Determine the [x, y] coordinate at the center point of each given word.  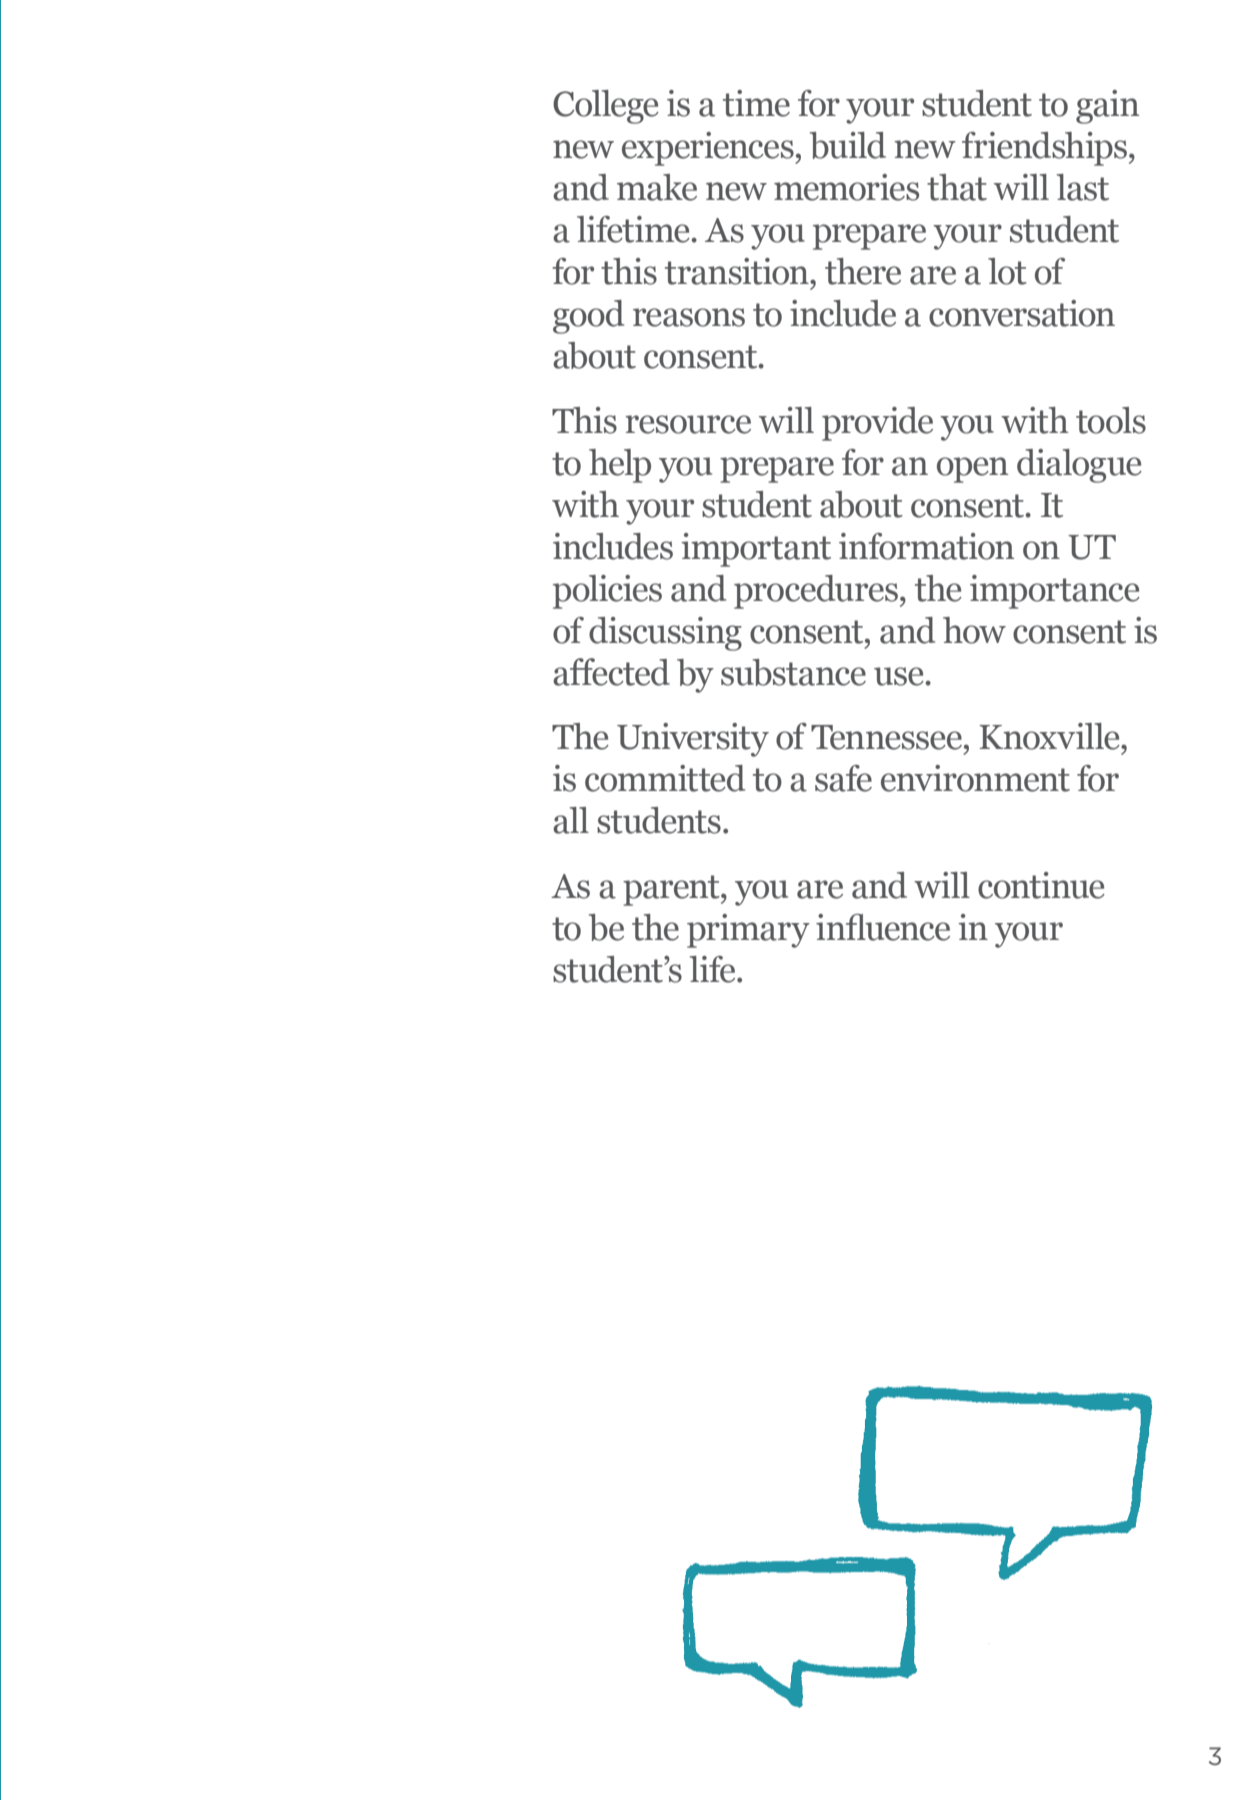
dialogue [1079, 466]
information [926, 546]
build [848, 145]
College [606, 107]
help [620, 466]
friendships [1044, 149]
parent [672, 890]
